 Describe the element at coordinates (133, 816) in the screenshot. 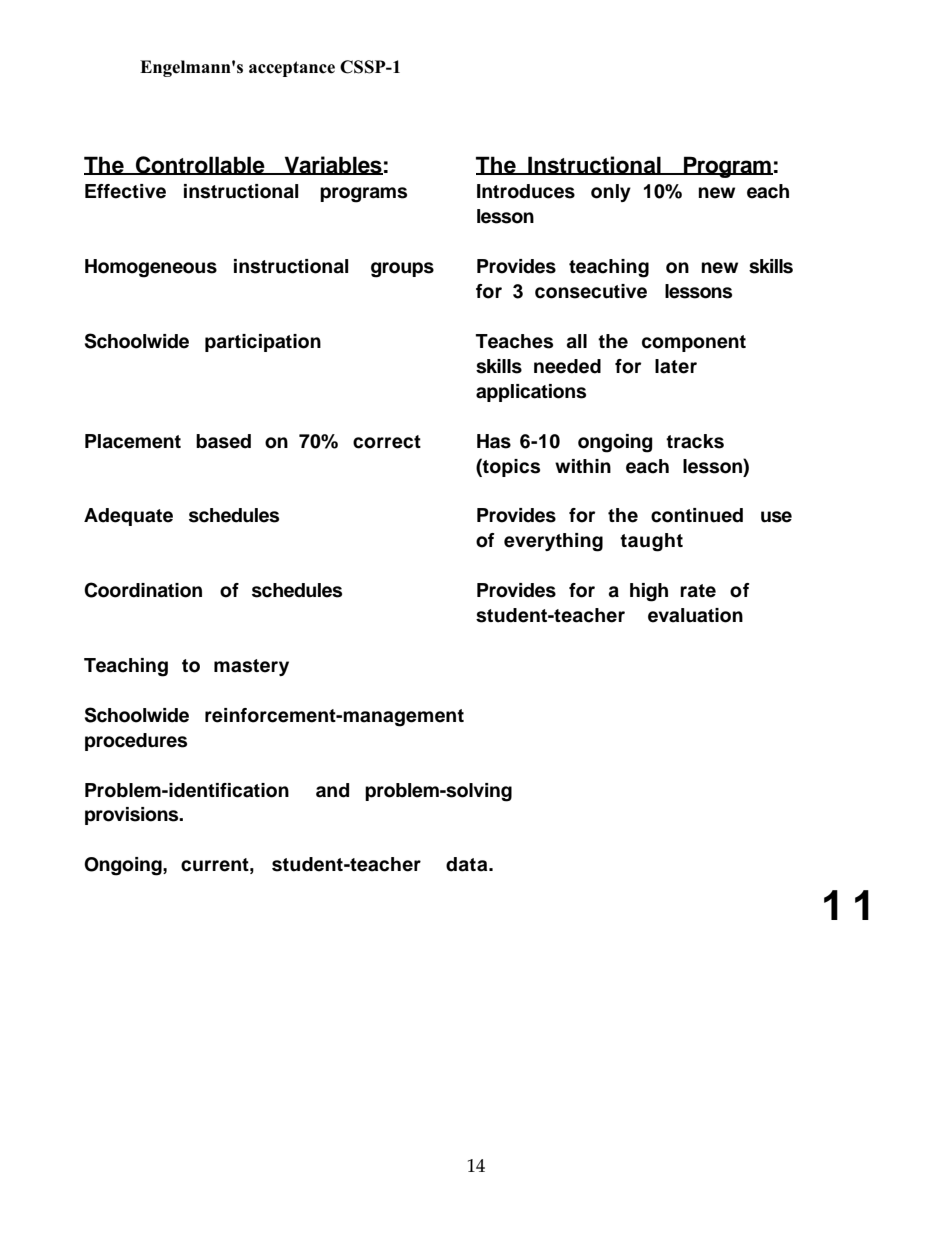

I see `provisions` at that location.
